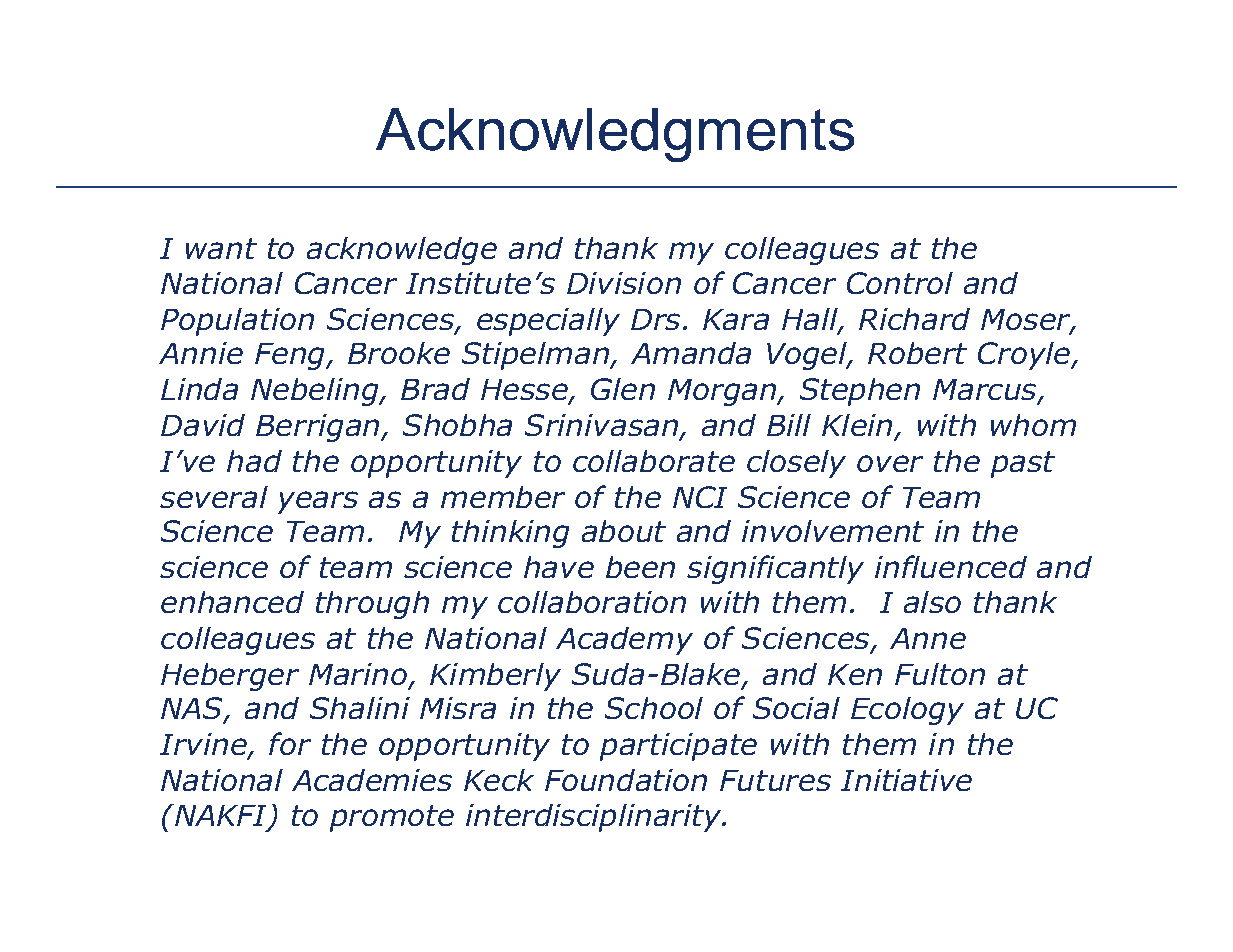 The height and width of the screenshot is (952, 1233). Describe the element at coordinates (372, 780) in the screenshot. I see `Academies` at that location.
